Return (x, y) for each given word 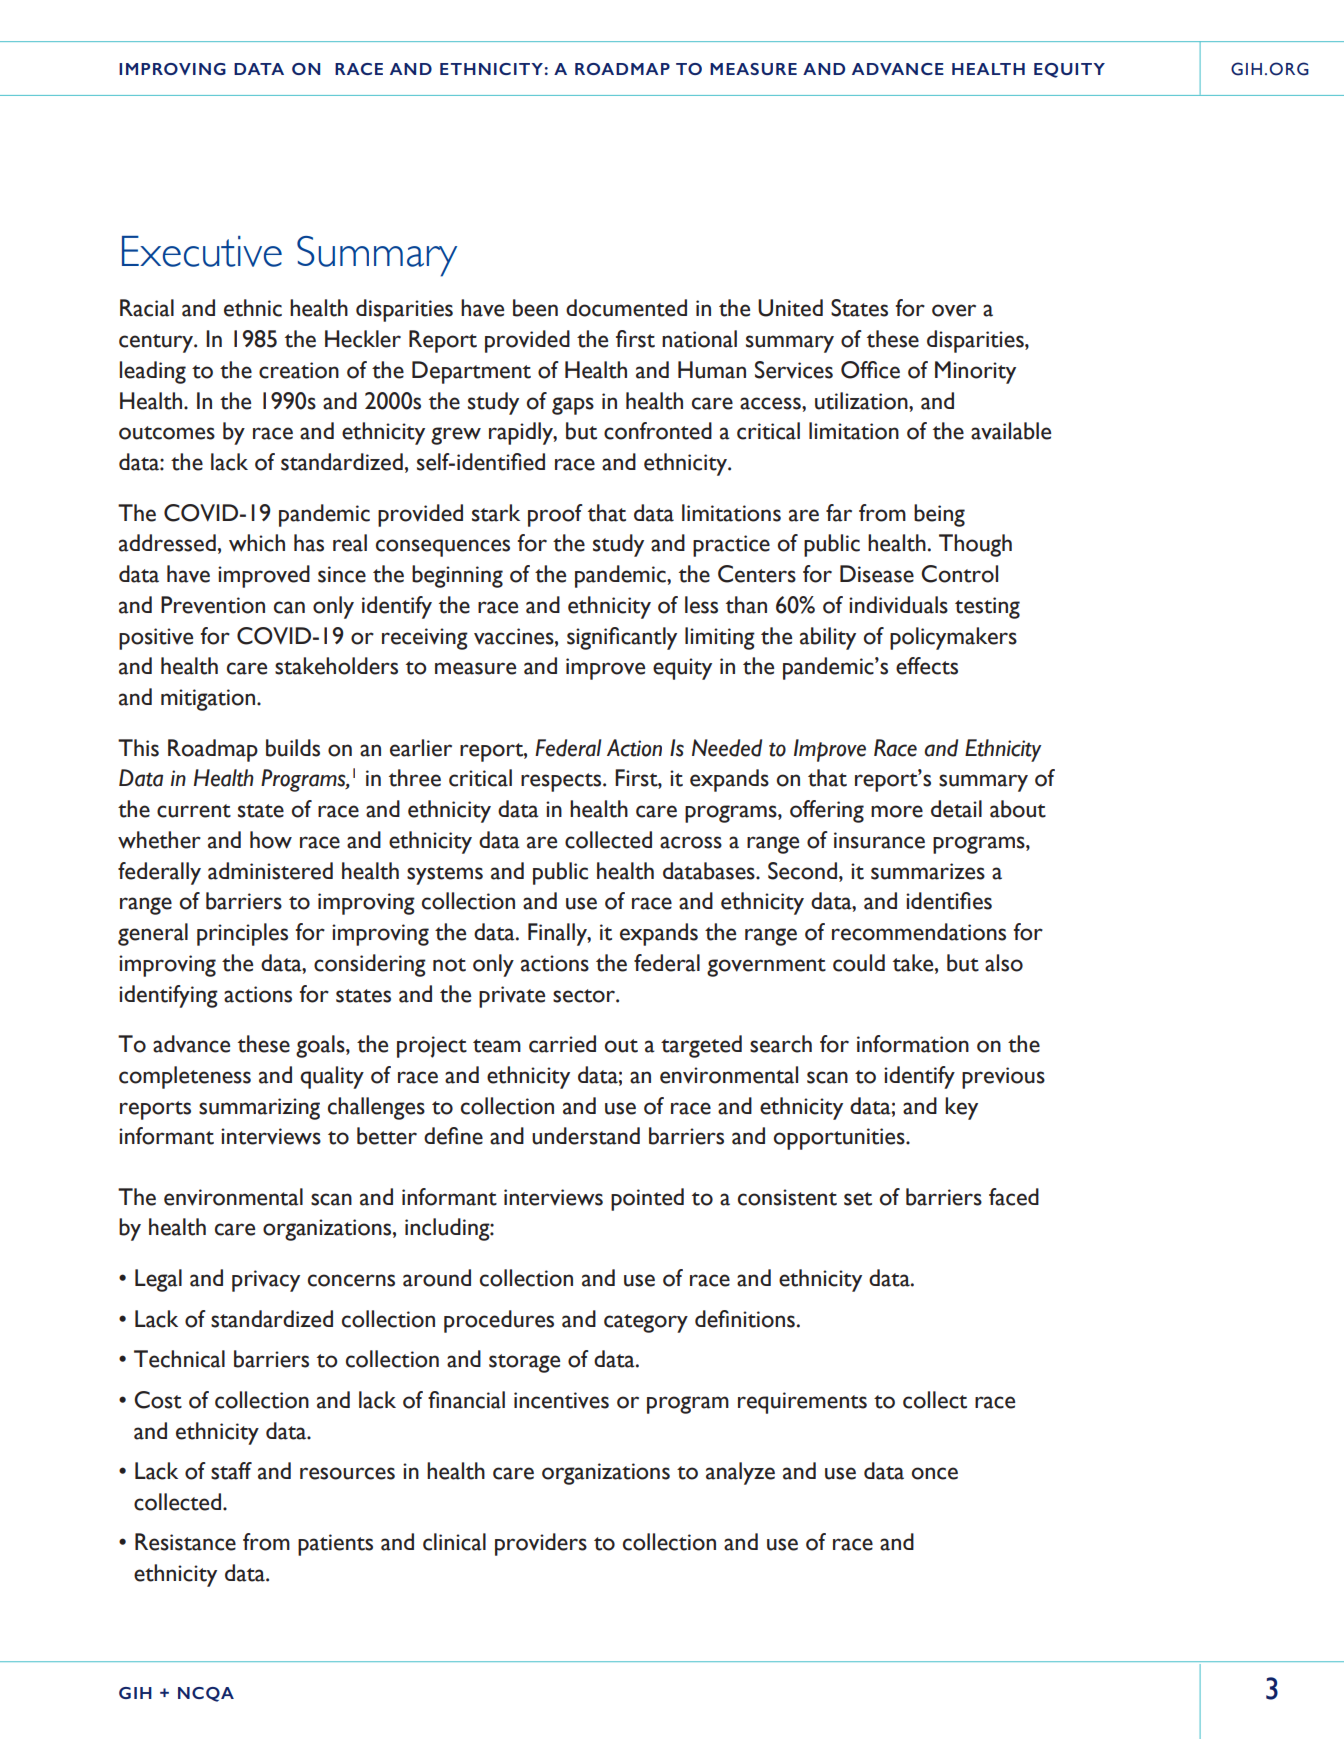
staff (231, 1471)
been (535, 308)
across (691, 842)
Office (870, 370)
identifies (949, 901)
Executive (202, 251)
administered (270, 871)
